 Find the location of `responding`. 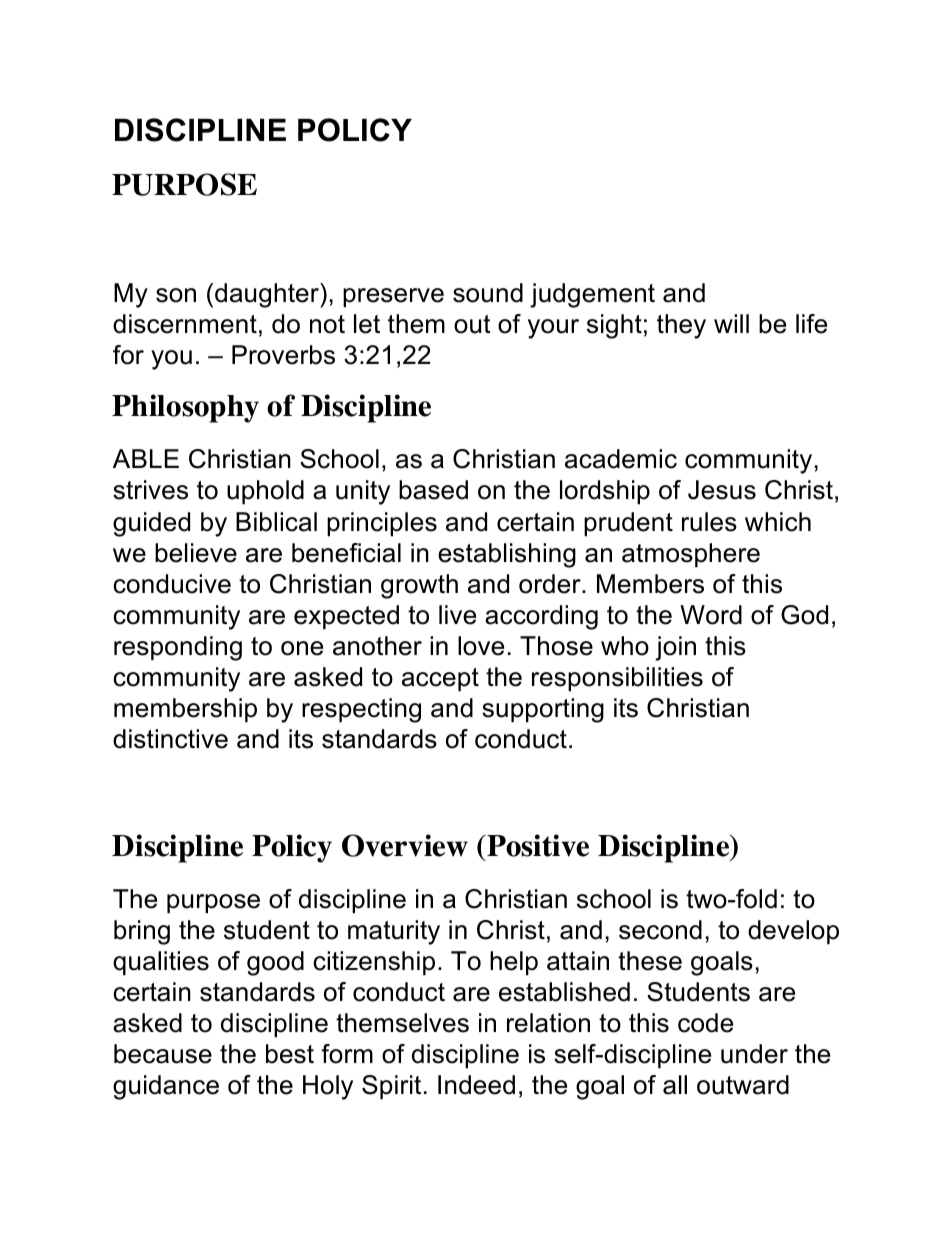

responding is located at coordinates (178, 648).
